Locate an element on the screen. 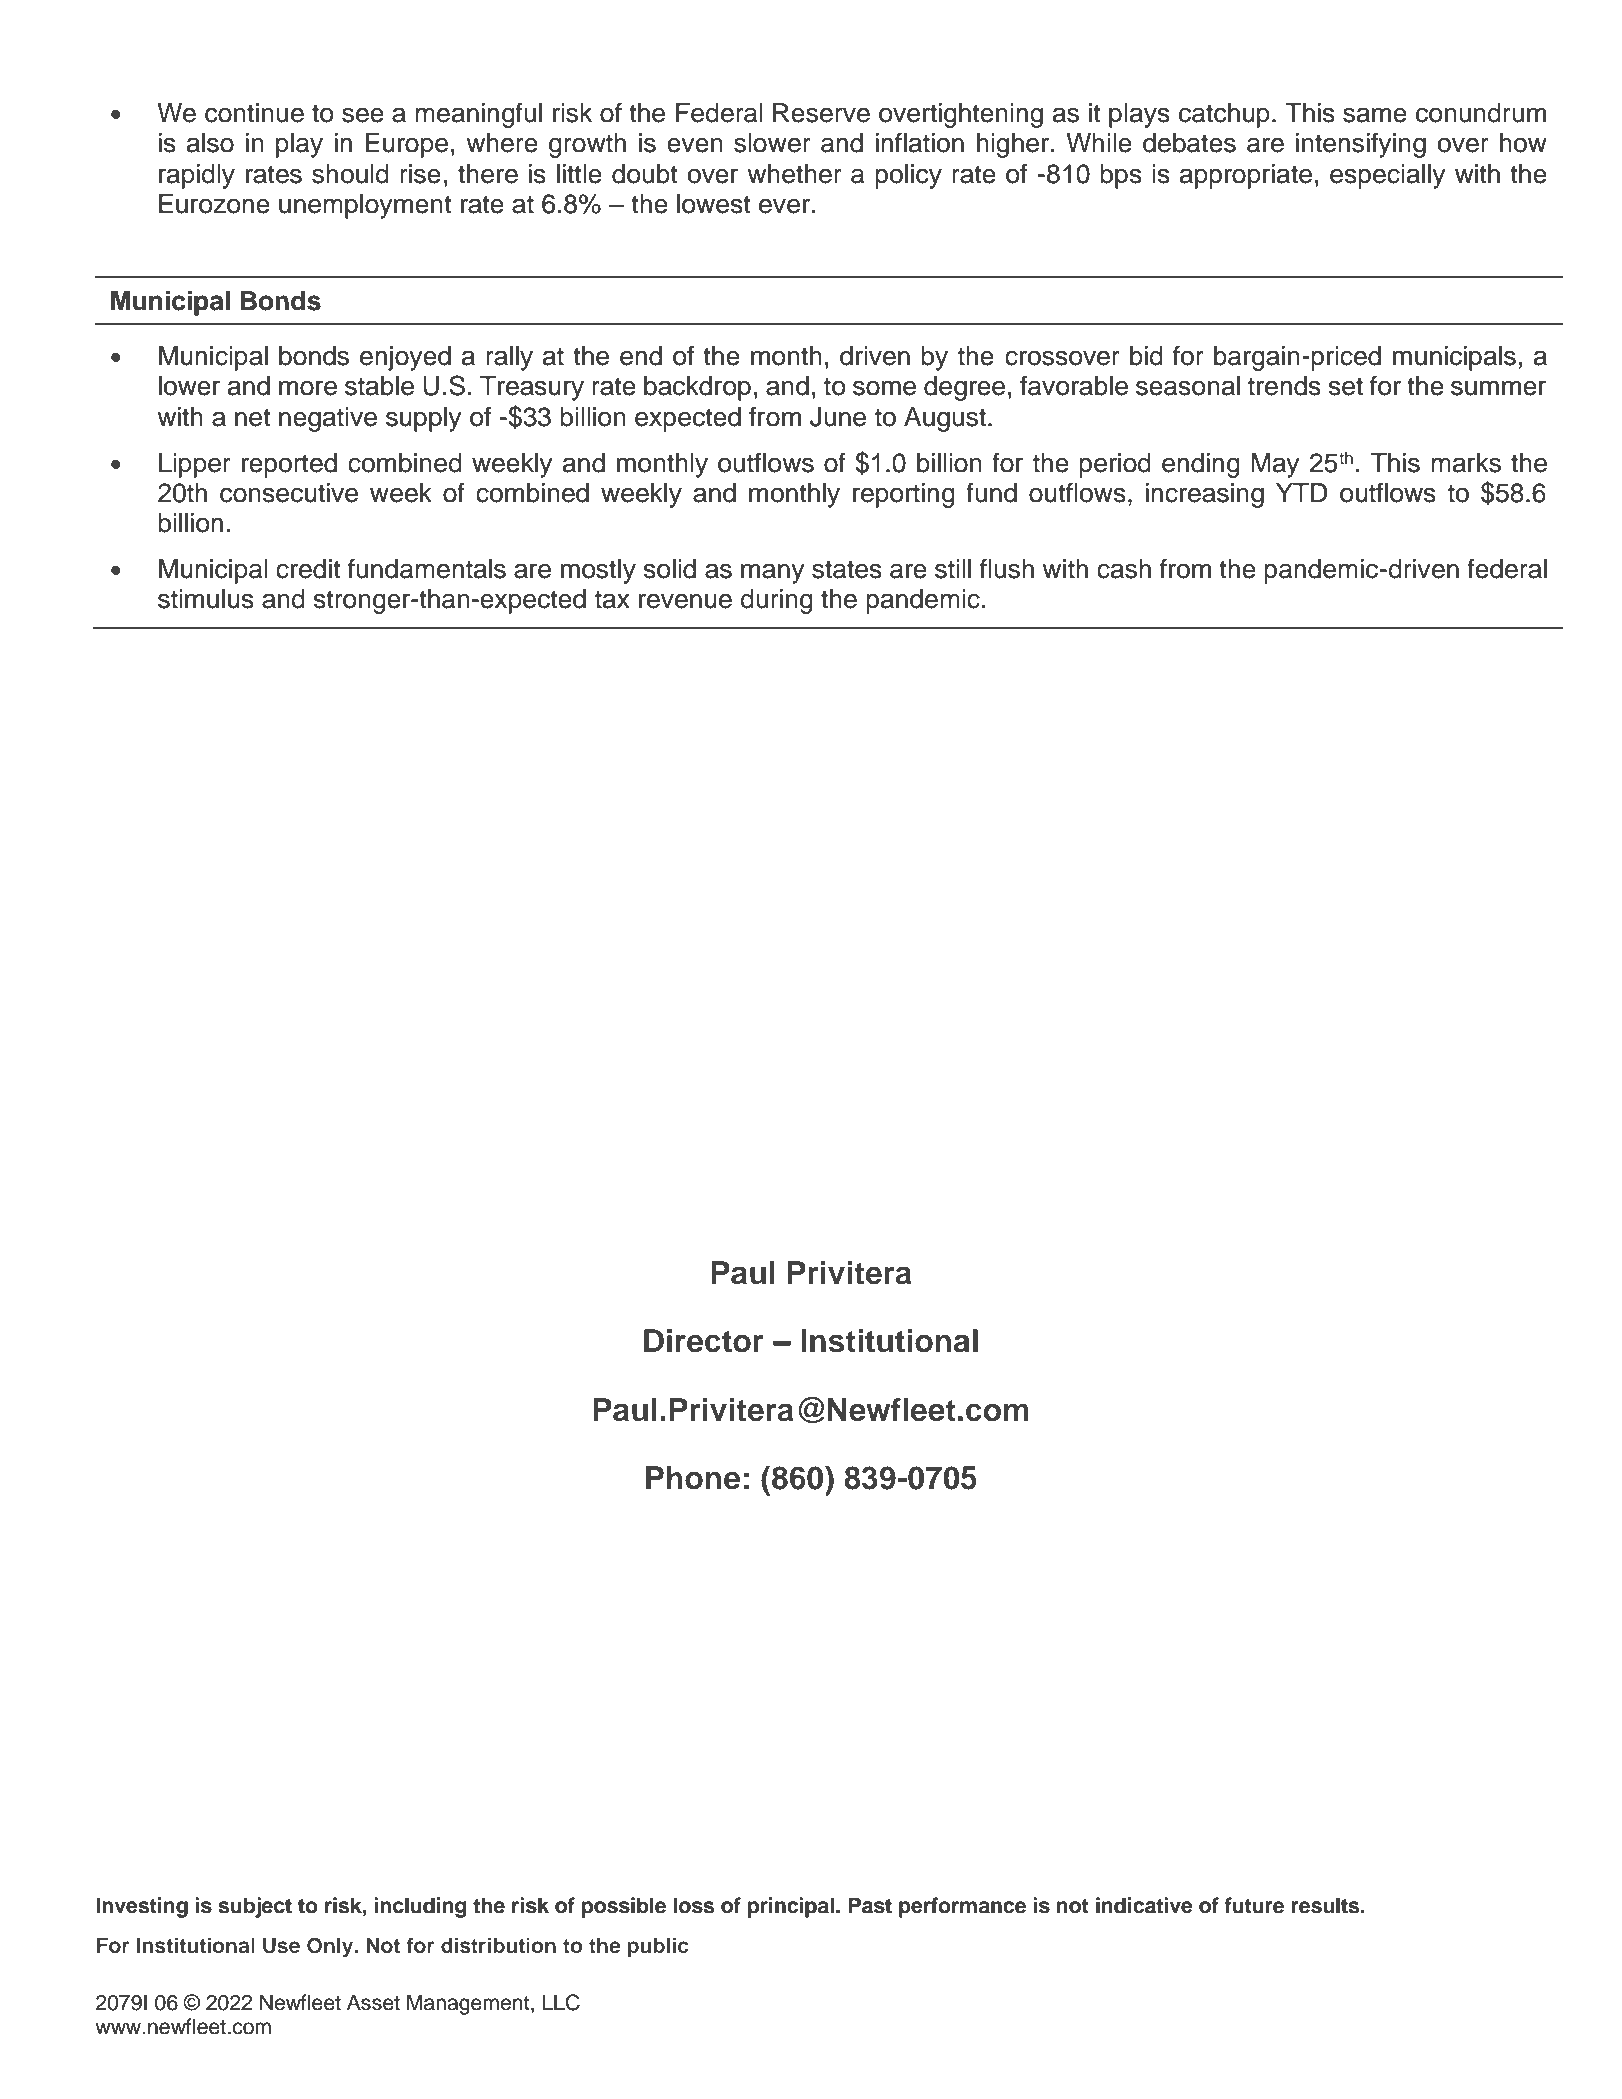 This screenshot has width=1622, height=2099. whether is located at coordinates (794, 174).
